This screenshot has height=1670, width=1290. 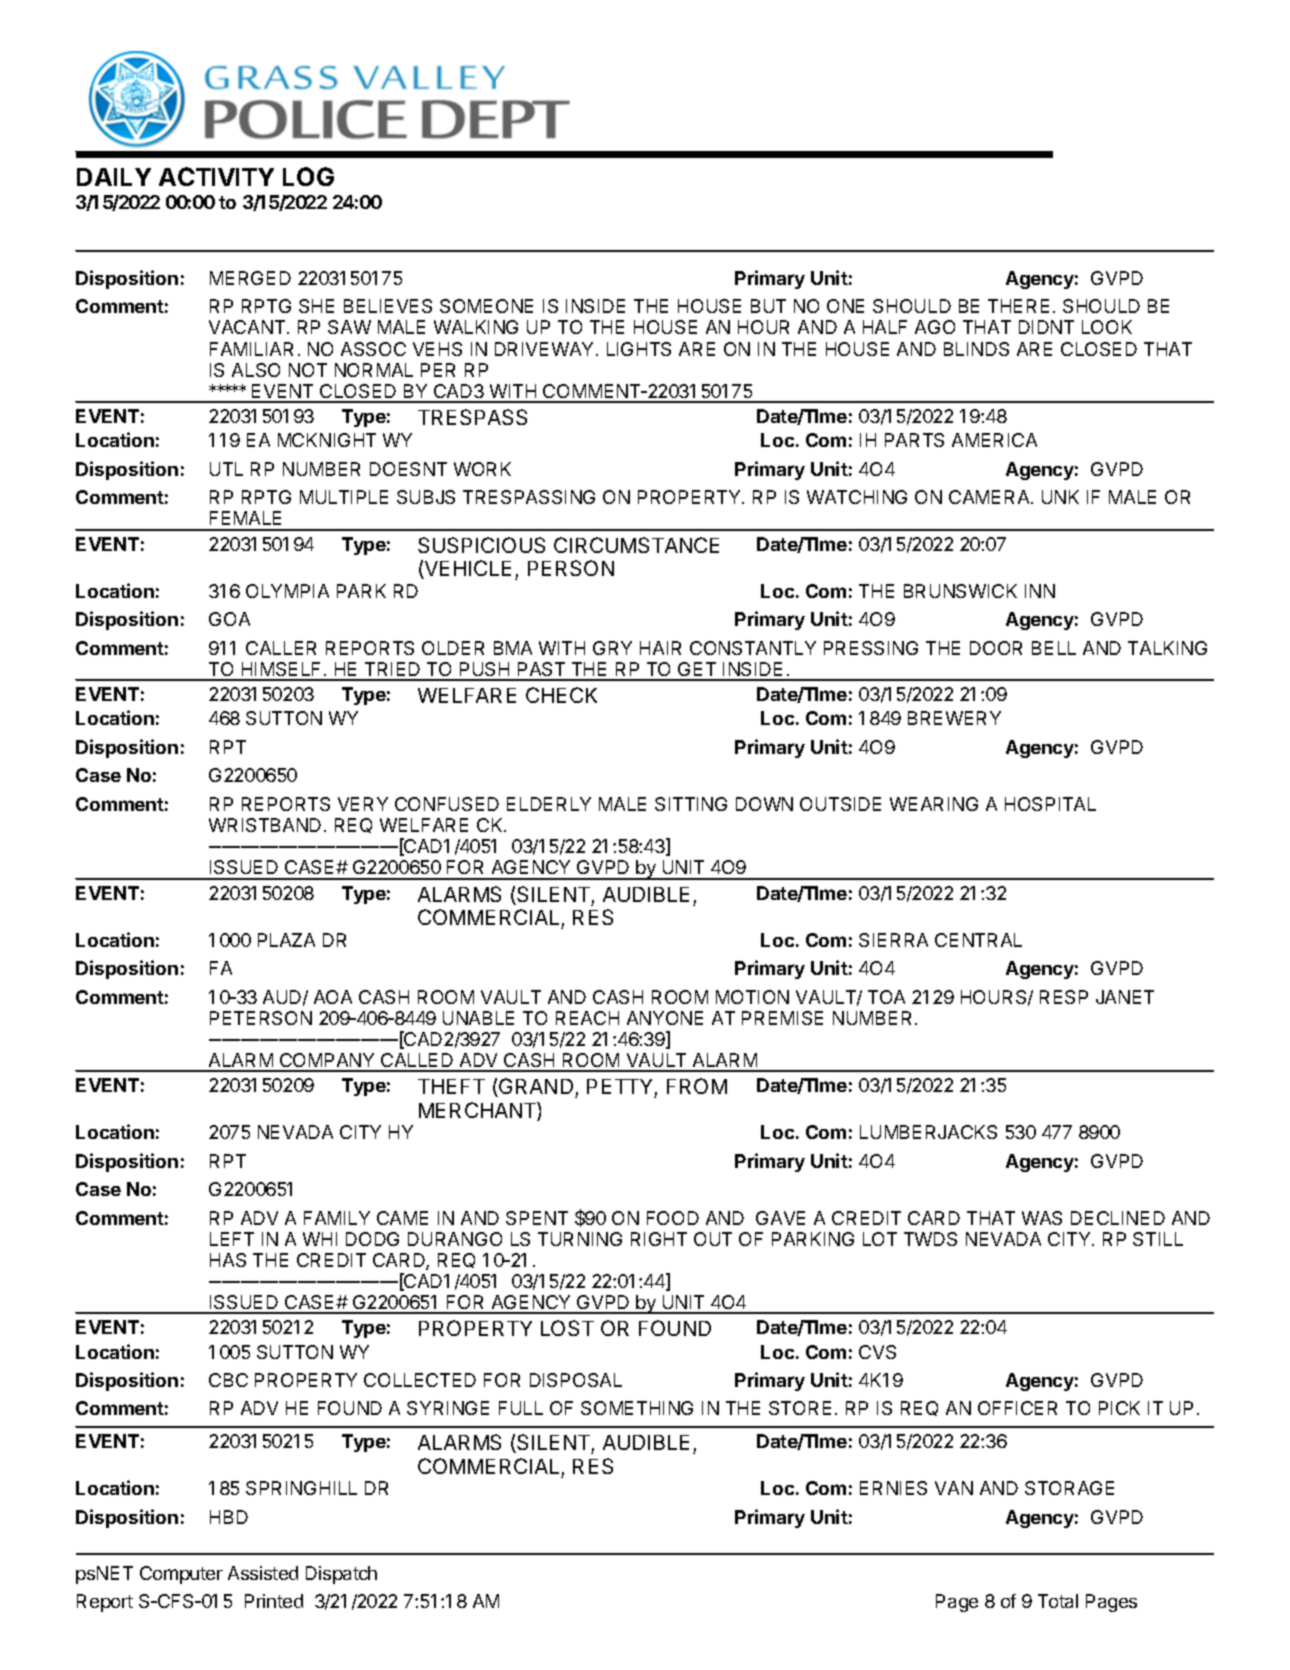 What do you see at coordinates (216, 176) in the screenshot?
I see `ACTIVITY` at bounding box center [216, 176].
